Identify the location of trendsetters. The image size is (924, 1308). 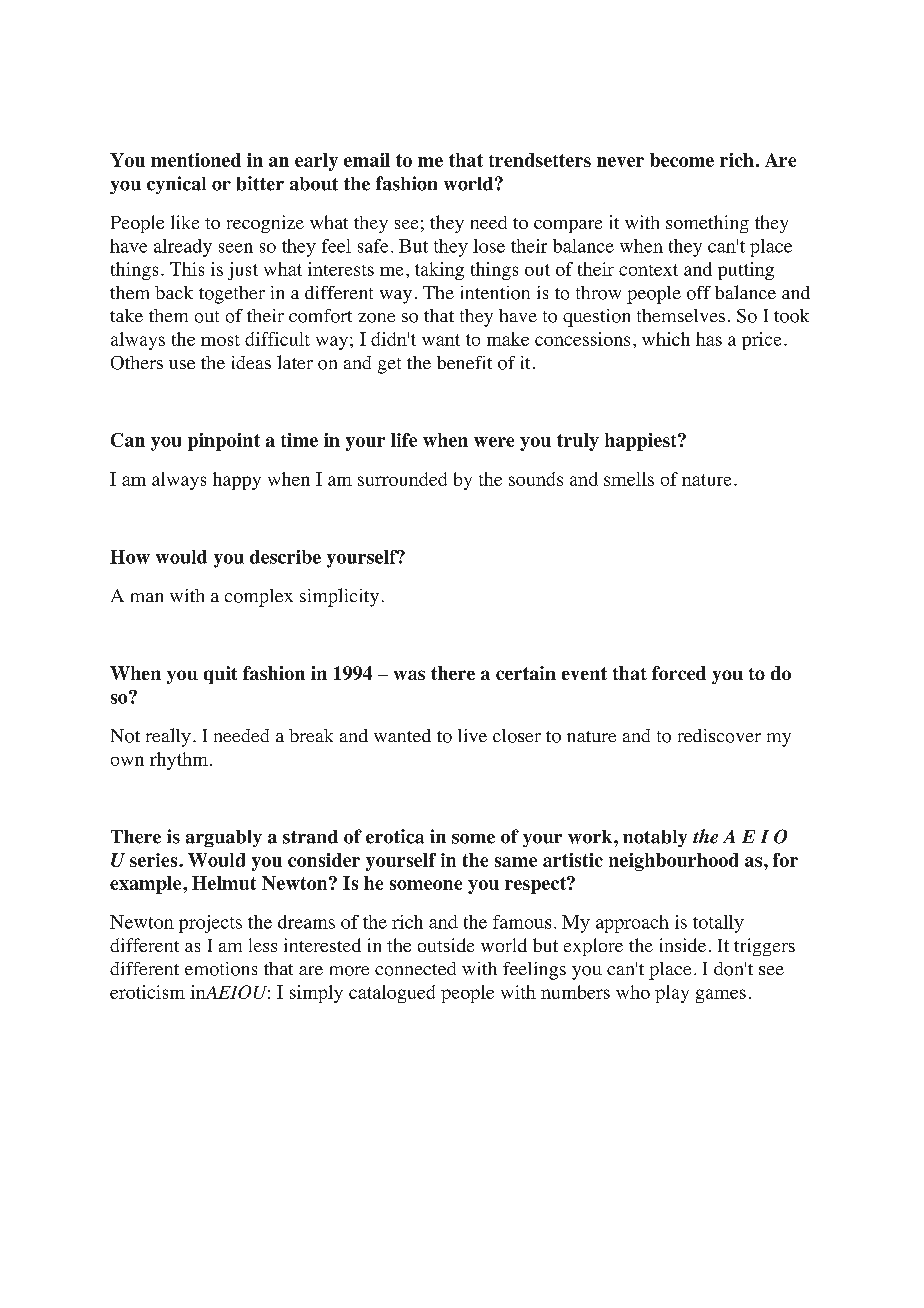
(540, 160).
